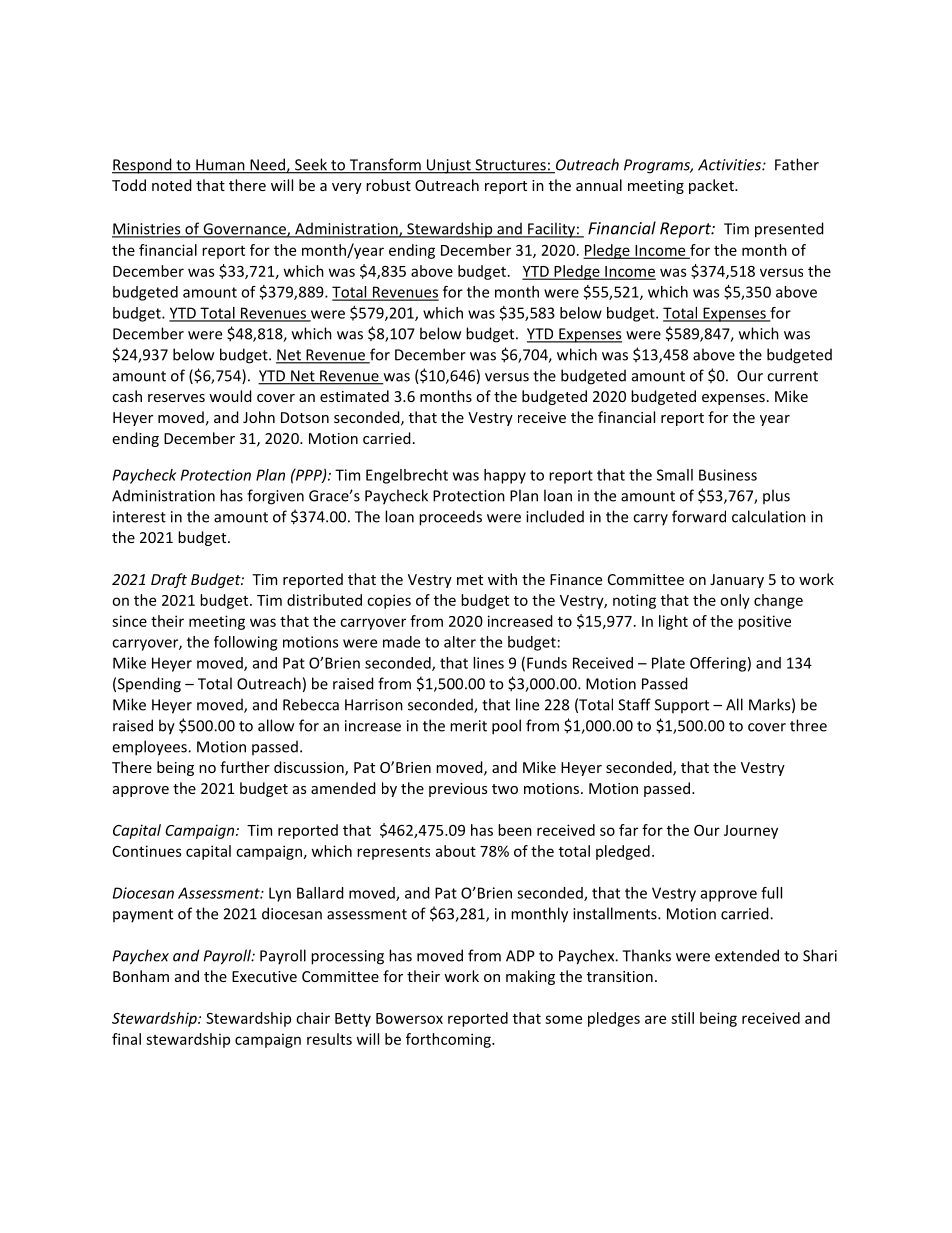 This screenshot has height=1233, width=952. I want to click on Executive, so click(264, 976).
